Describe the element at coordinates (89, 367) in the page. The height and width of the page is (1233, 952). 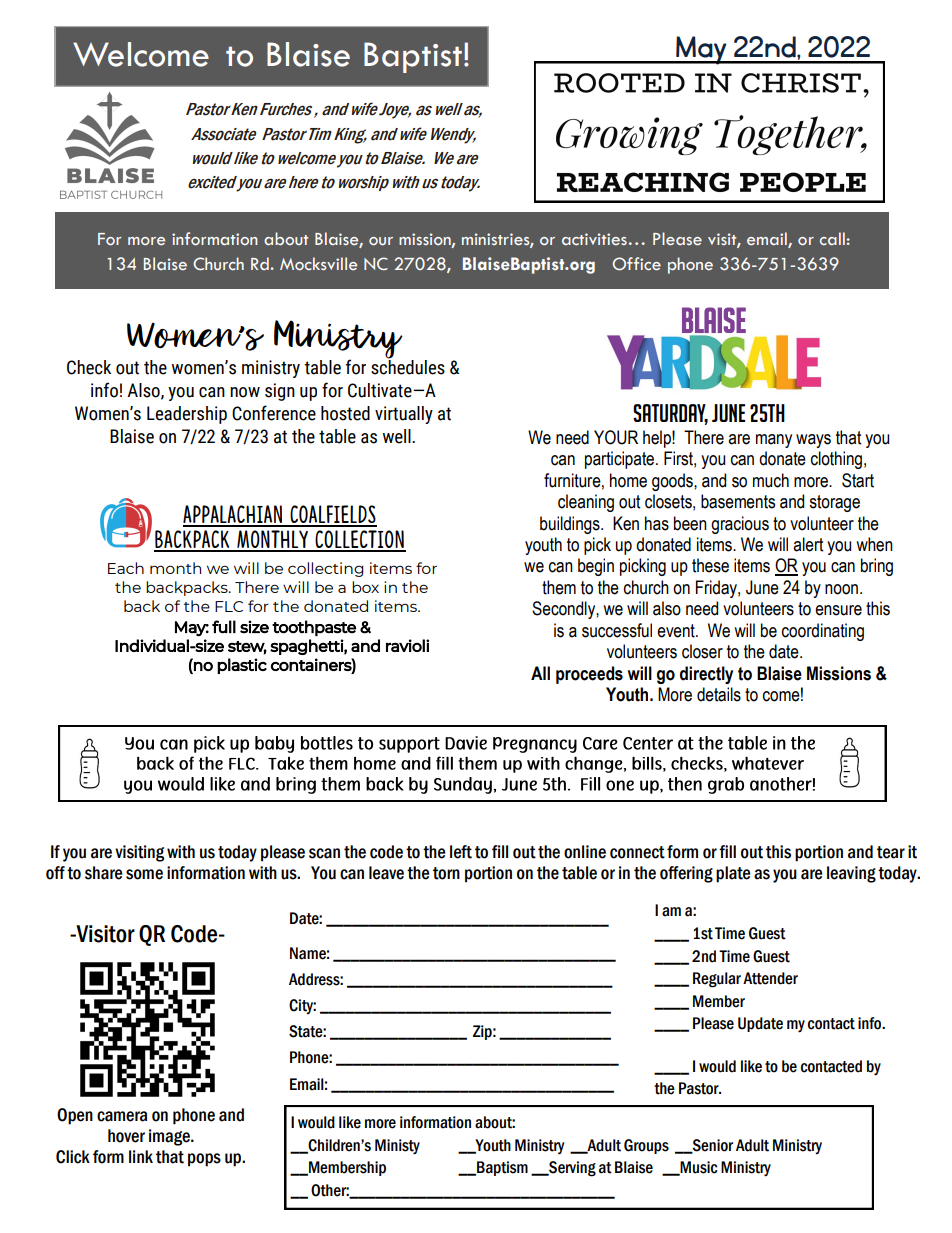
I see `Check` at that location.
